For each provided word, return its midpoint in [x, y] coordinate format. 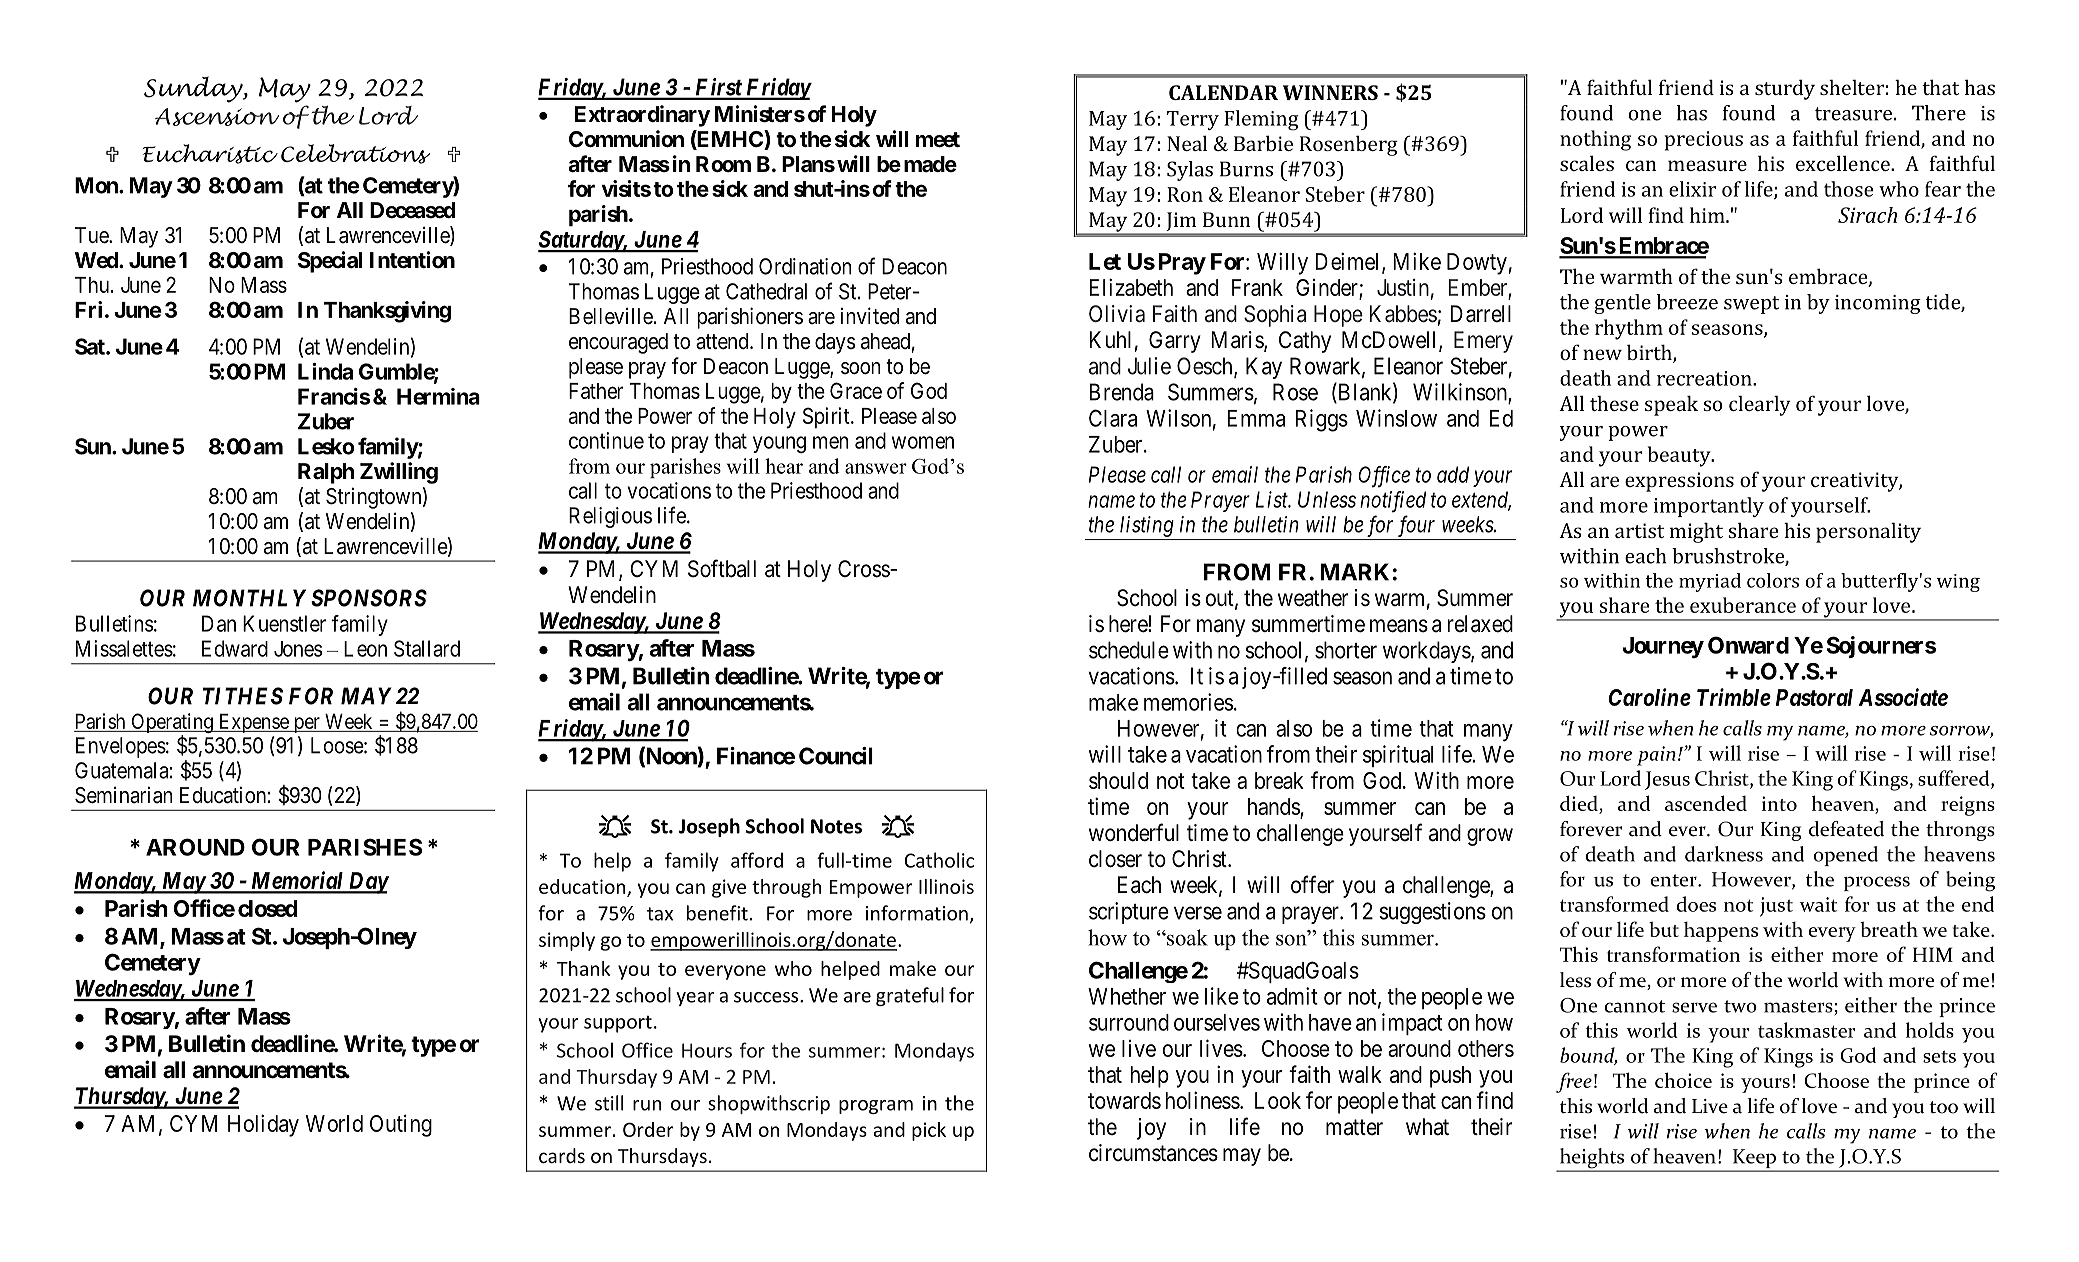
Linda [325, 371]
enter [1674, 880]
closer [1115, 859]
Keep [1754, 1160]
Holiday [263, 1125]
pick [929, 1131]
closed [267, 908]
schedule [1129, 650]
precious [1703, 141]
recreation [1705, 378]
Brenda [1121, 392]
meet [938, 140]
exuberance [1743, 605]
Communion [626, 138]
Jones [298, 649]
